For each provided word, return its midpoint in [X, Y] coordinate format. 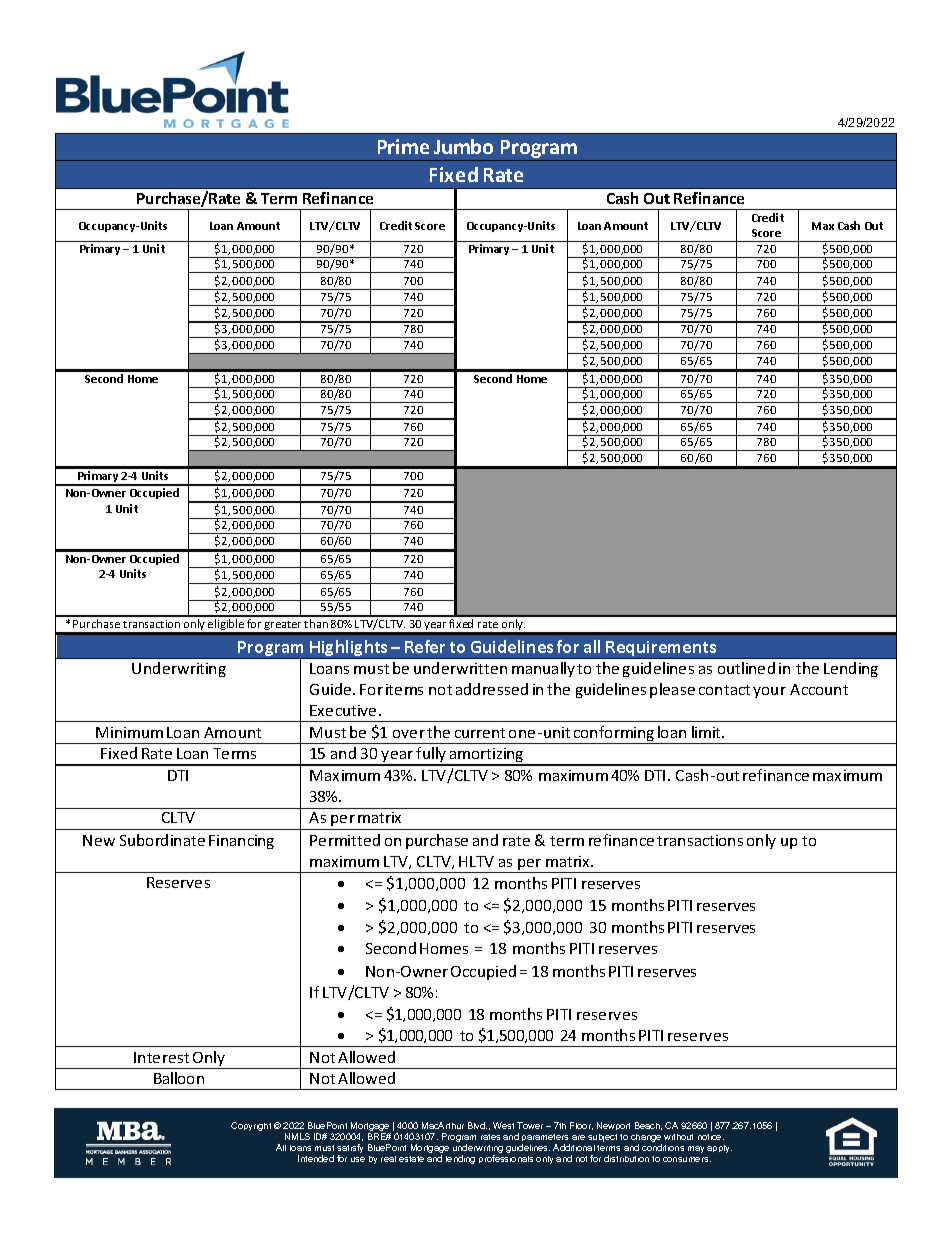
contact [724, 690]
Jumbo [463, 146]
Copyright [251, 1126]
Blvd [477, 1125]
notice [711, 1137]
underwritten [460, 668]
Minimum [129, 732]
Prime [403, 146]
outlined [746, 668]
